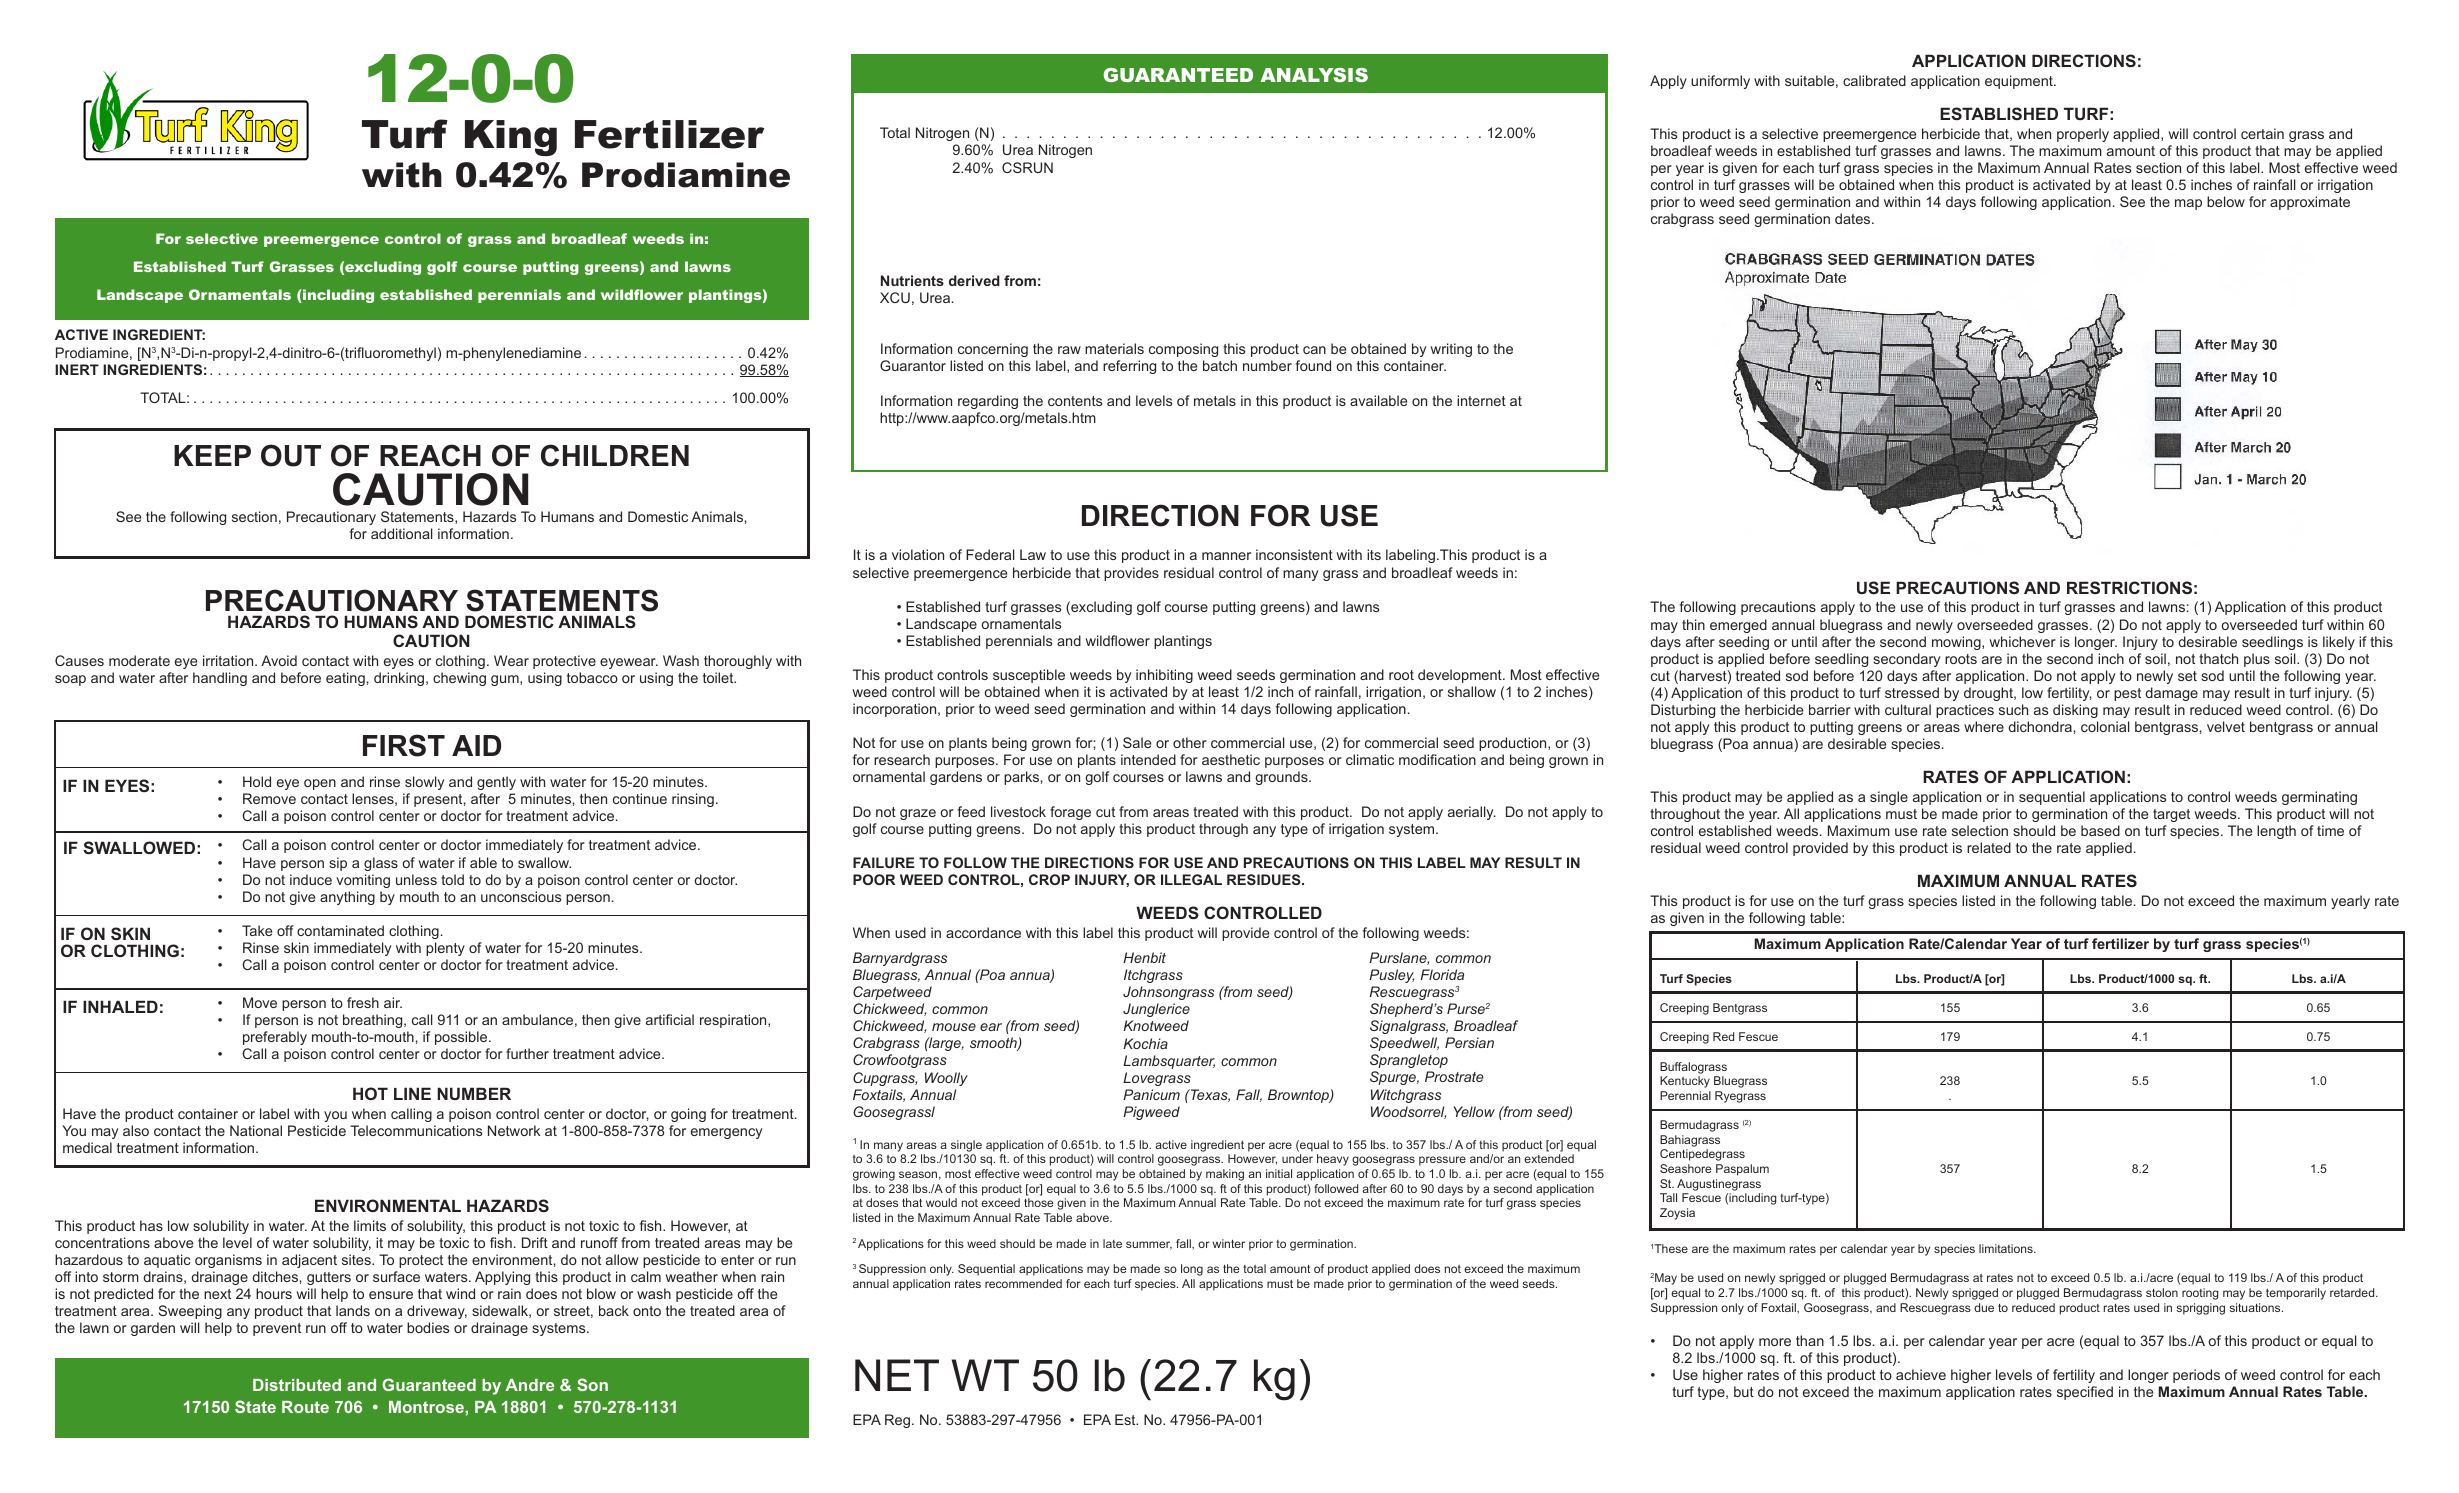  Describe the element at coordinates (1190, 742) in the document. I see `other` at that location.
